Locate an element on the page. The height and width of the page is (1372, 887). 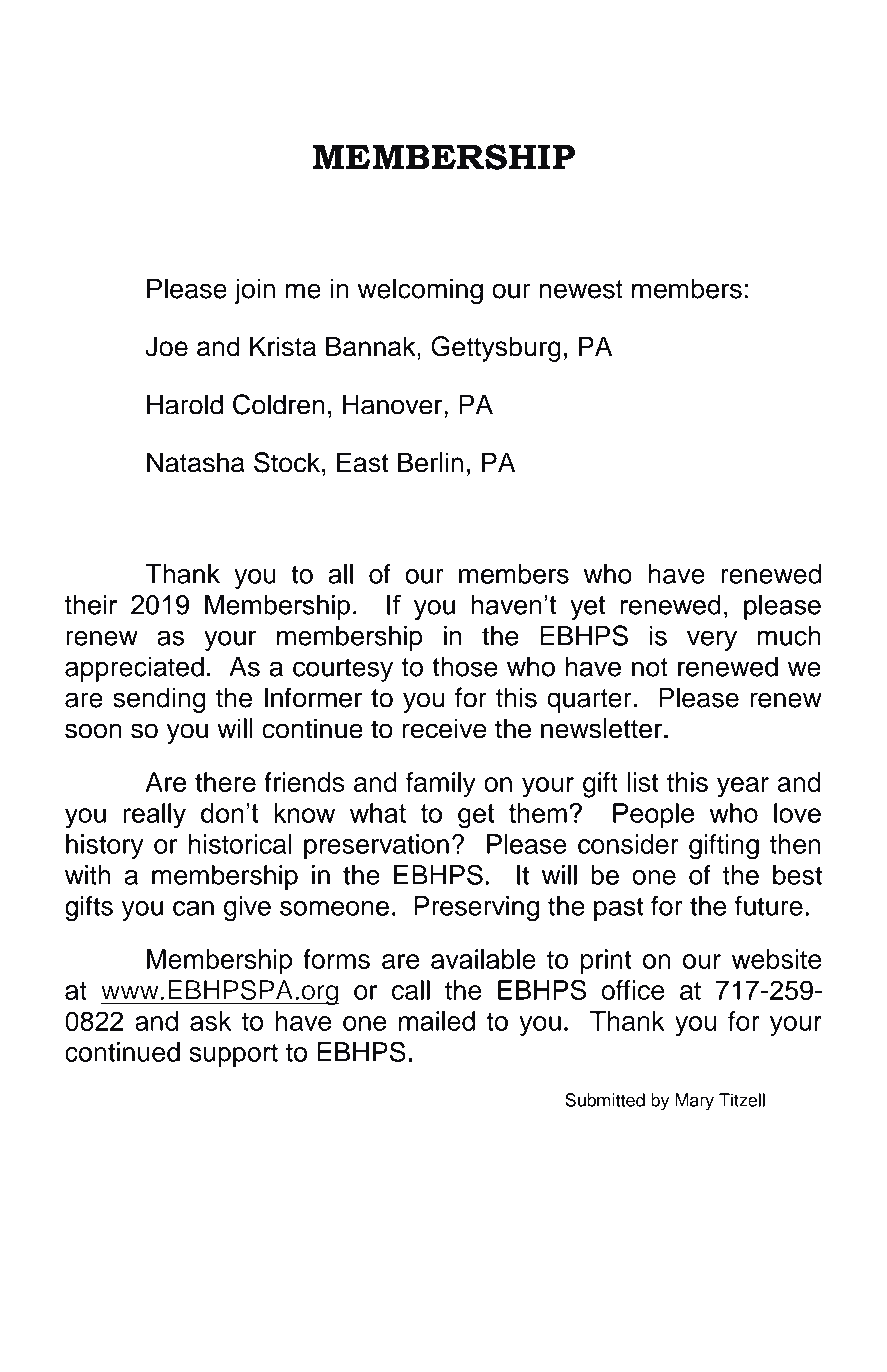
welcoming is located at coordinates (420, 291).
